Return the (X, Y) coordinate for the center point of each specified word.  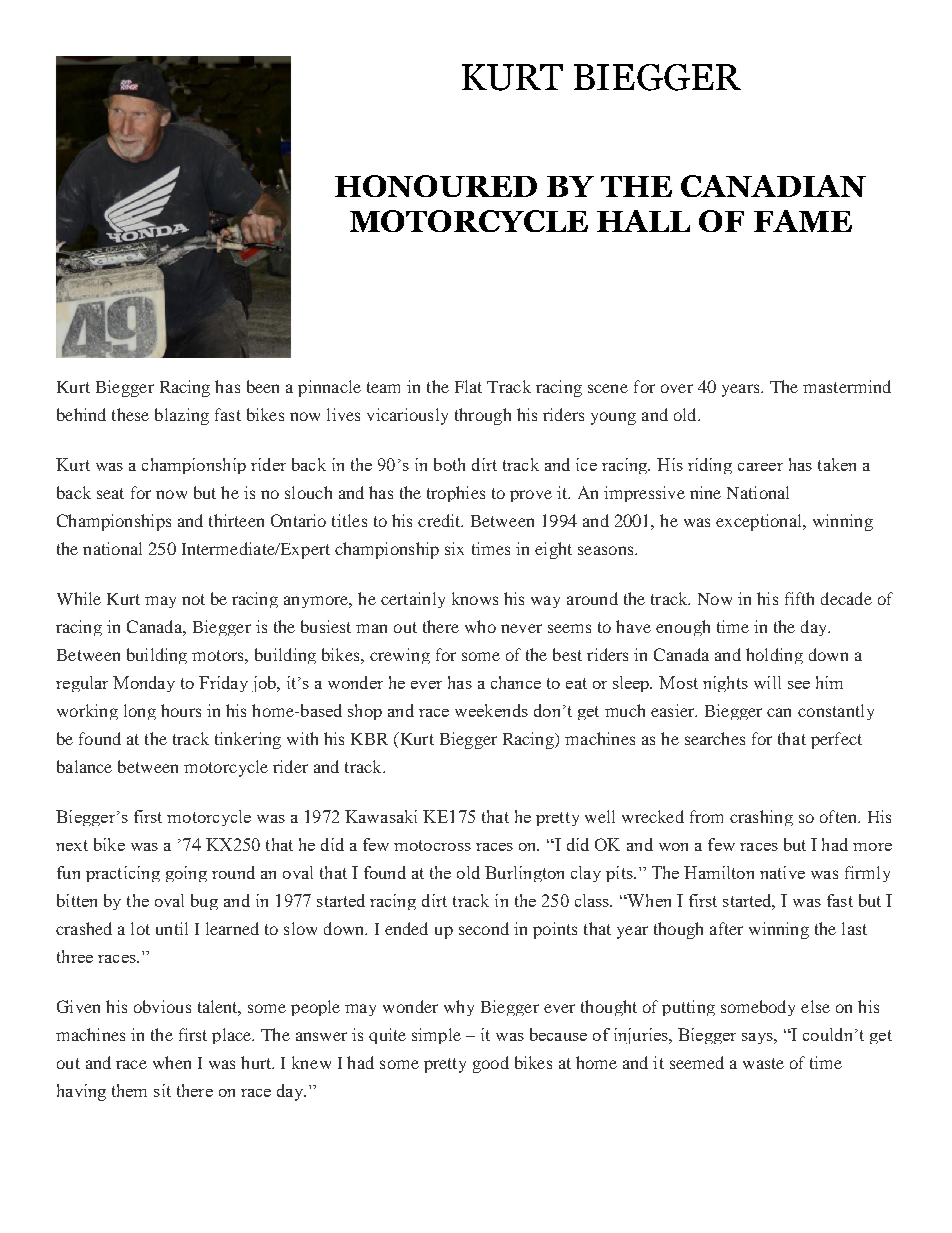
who (480, 626)
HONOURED (436, 186)
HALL (643, 221)
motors (219, 655)
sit (162, 1090)
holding (774, 656)
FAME (803, 221)
